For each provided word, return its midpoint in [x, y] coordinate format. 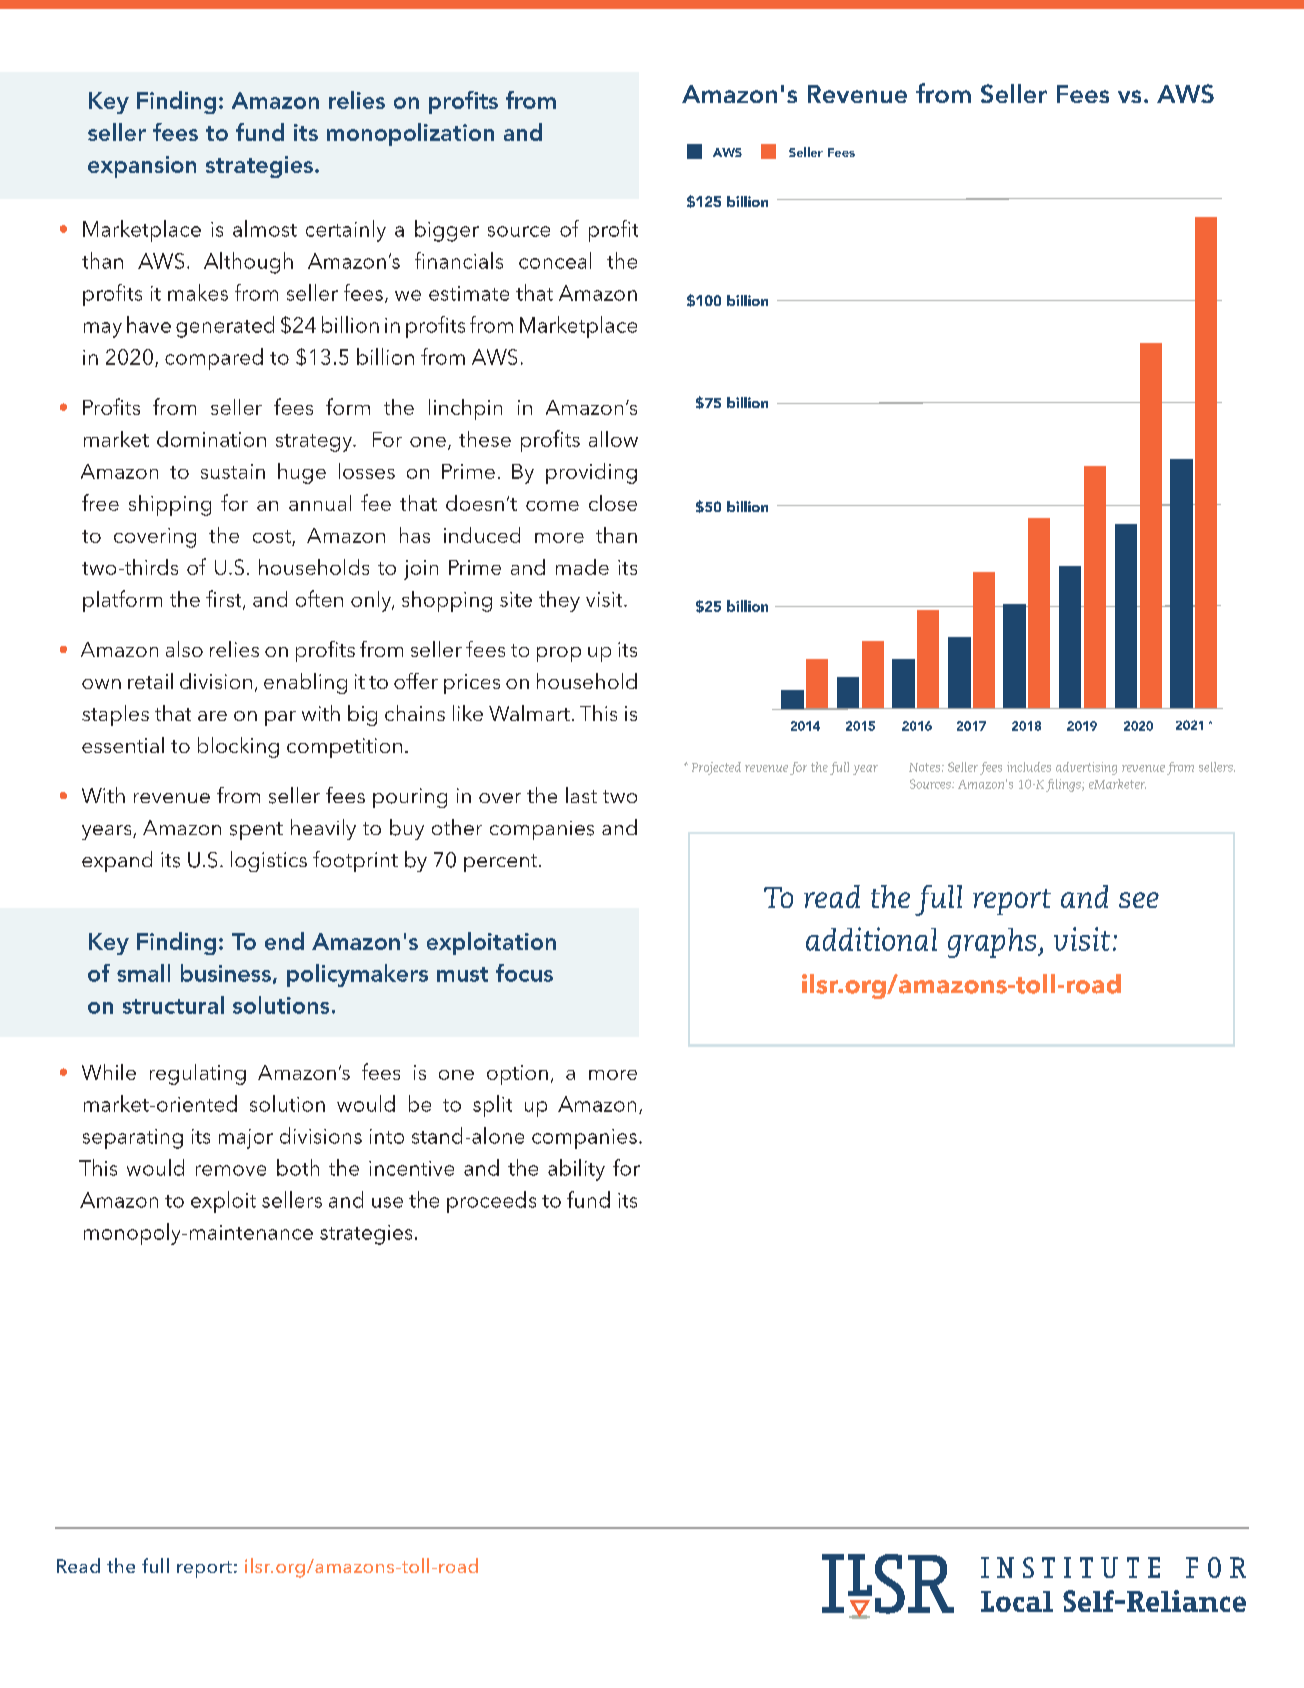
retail [150, 681]
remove [231, 1170]
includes [1029, 767]
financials [459, 260]
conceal [555, 260]
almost [265, 228]
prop [559, 654]
